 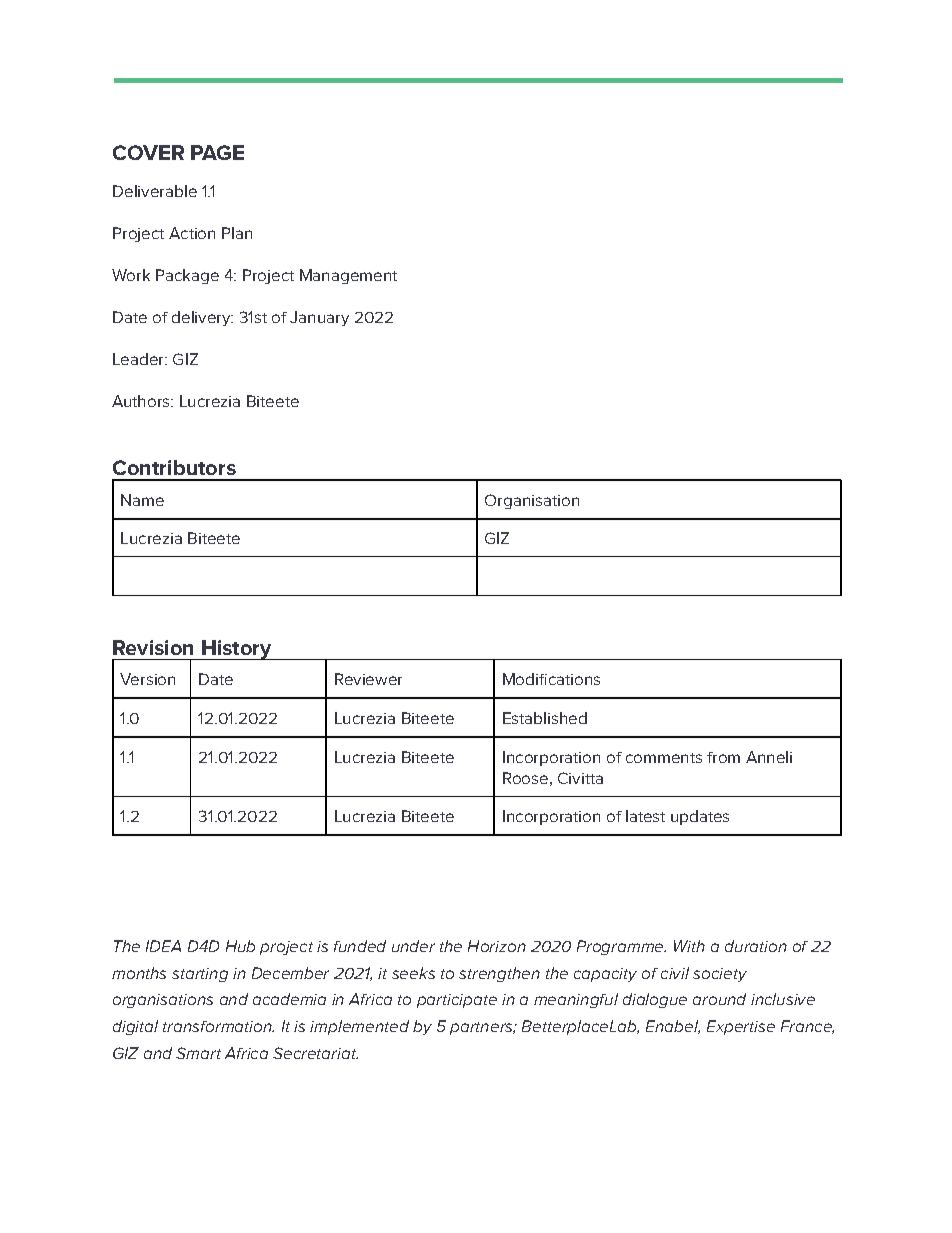 What do you see at coordinates (174, 467) in the page?
I see `Contributors` at bounding box center [174, 467].
